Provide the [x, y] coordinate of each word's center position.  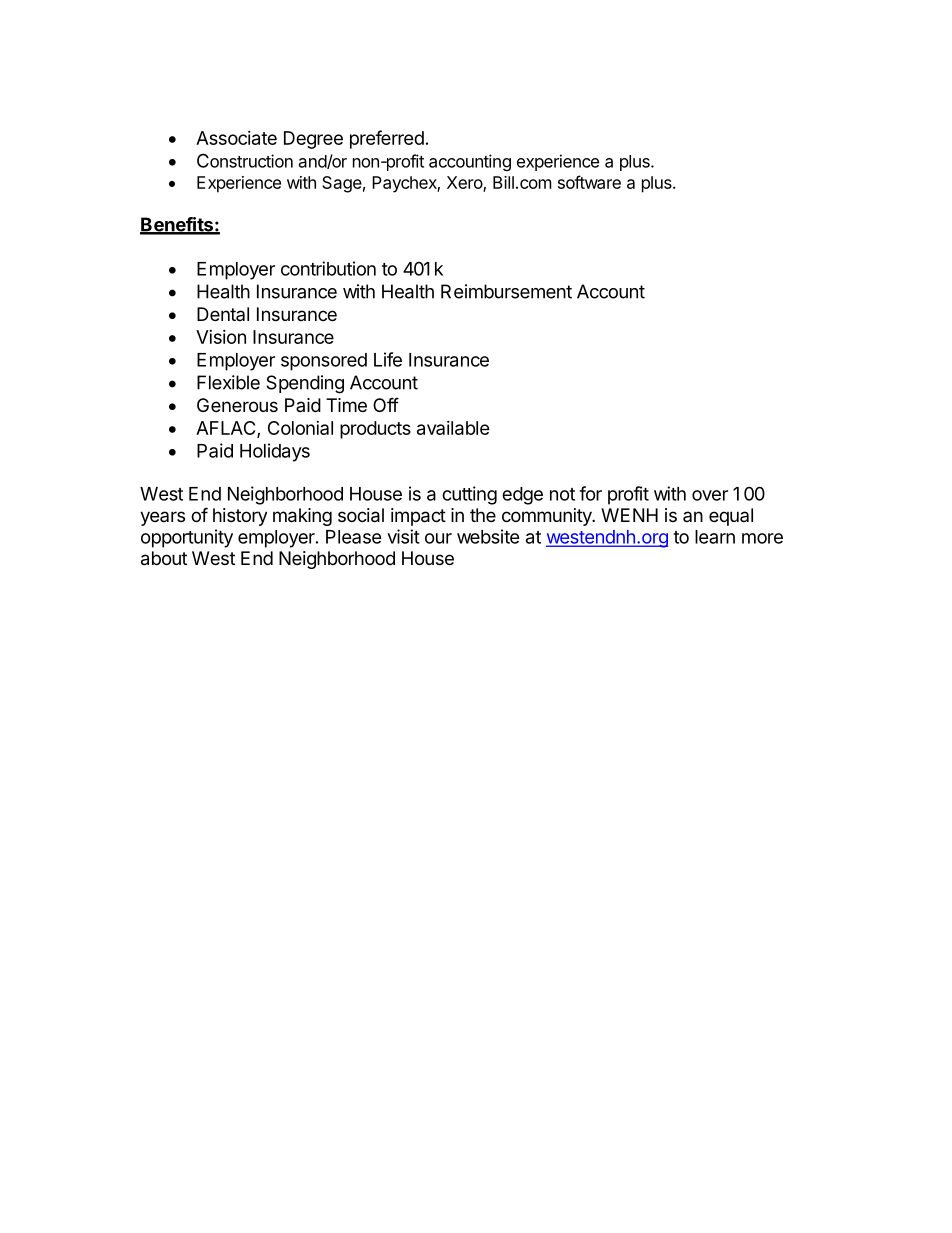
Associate [236, 138]
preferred [387, 139]
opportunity [187, 538]
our [438, 538]
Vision [221, 337]
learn [715, 537]
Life [388, 359]
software [589, 182]
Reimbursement [506, 291]
